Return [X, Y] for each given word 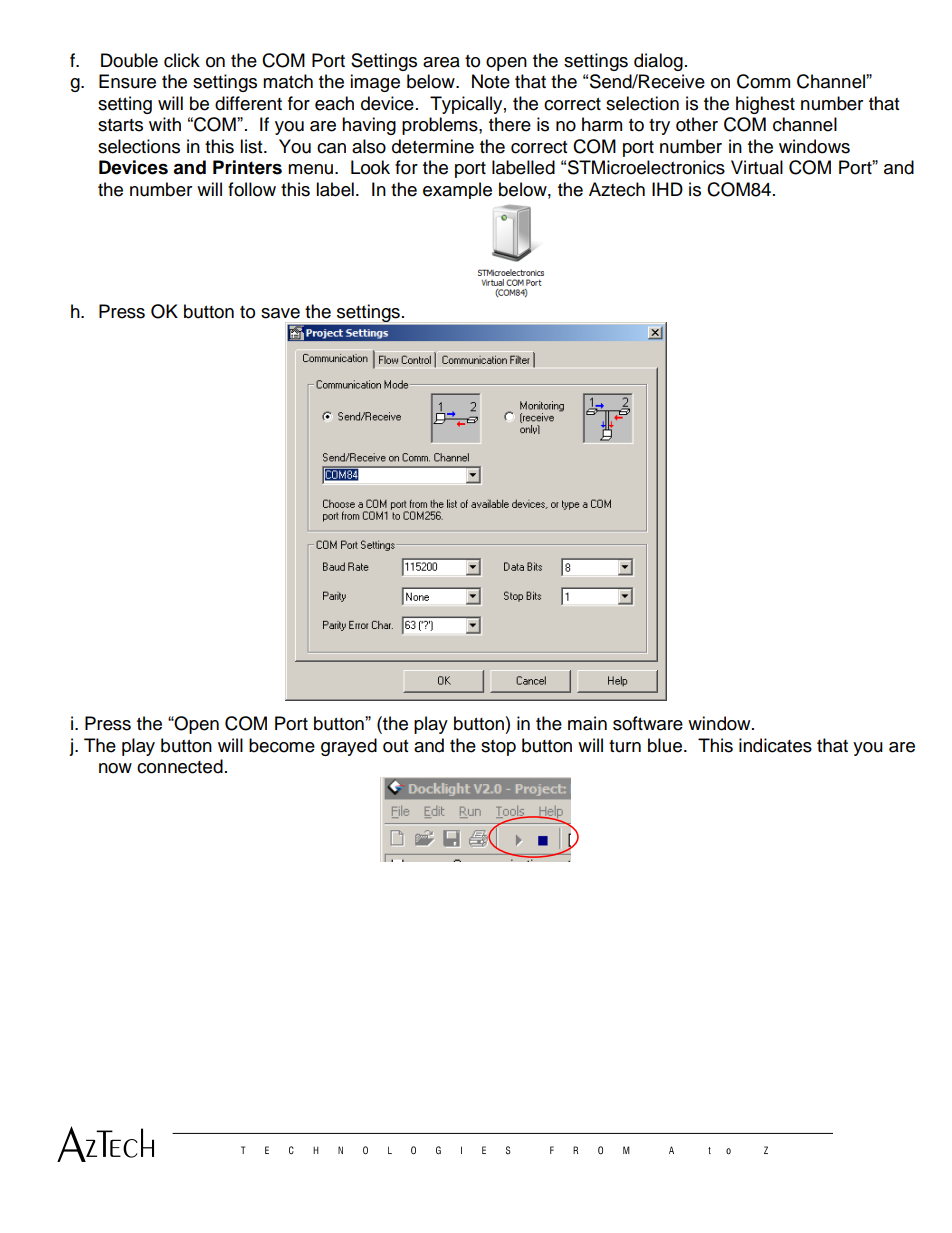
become [282, 745]
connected [180, 766]
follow [252, 189]
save [280, 313]
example [457, 190]
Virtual [757, 167]
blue [666, 745]
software [648, 723]
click [182, 60]
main [587, 723]
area [441, 62]
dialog [658, 62]
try [659, 127]
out [395, 746]
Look [370, 167]
